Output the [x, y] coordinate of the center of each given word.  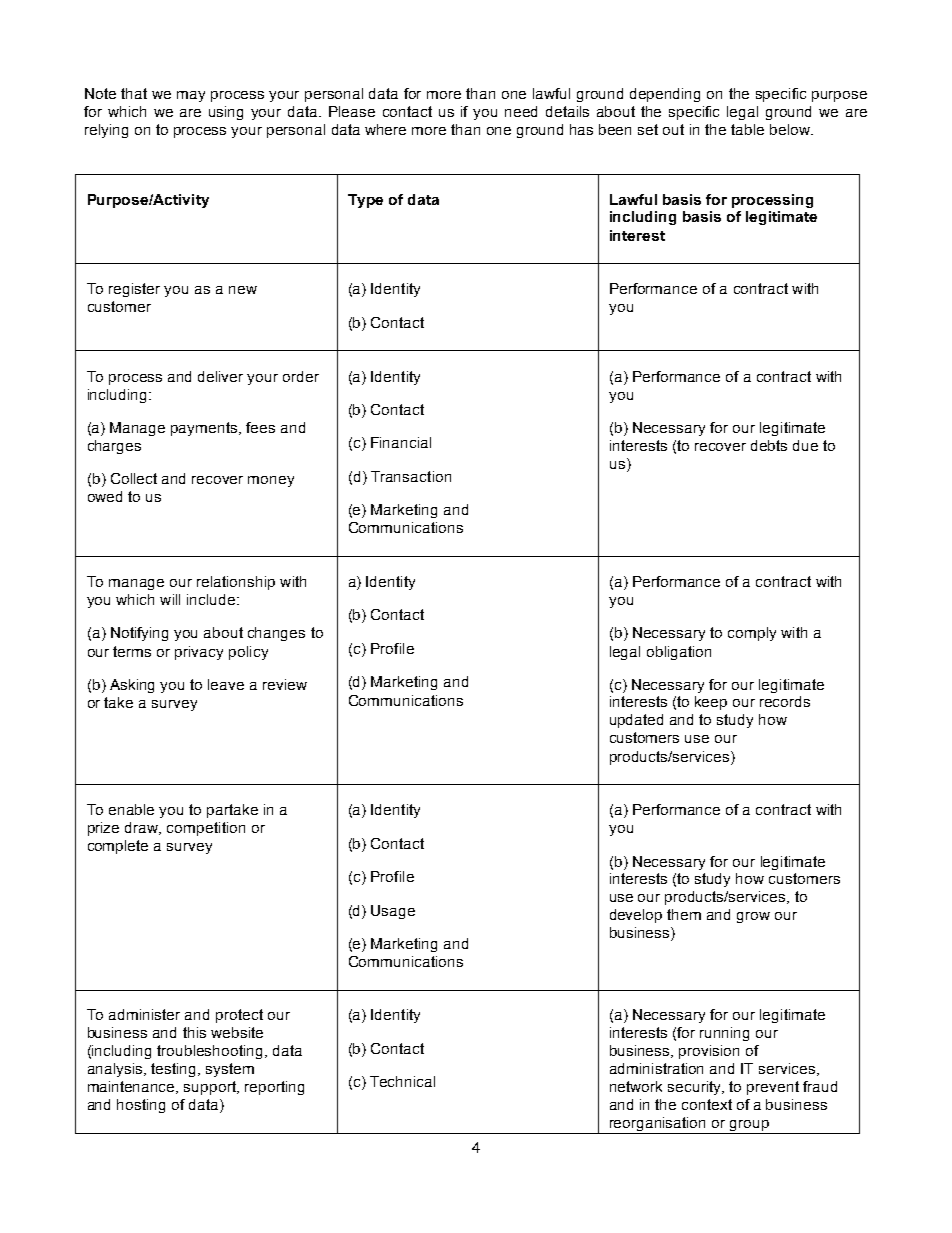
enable [131, 809]
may [191, 96]
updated [636, 721]
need [521, 111]
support [211, 1088]
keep [711, 703]
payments [205, 429]
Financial [401, 442]
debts [769, 445]
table [747, 129]
